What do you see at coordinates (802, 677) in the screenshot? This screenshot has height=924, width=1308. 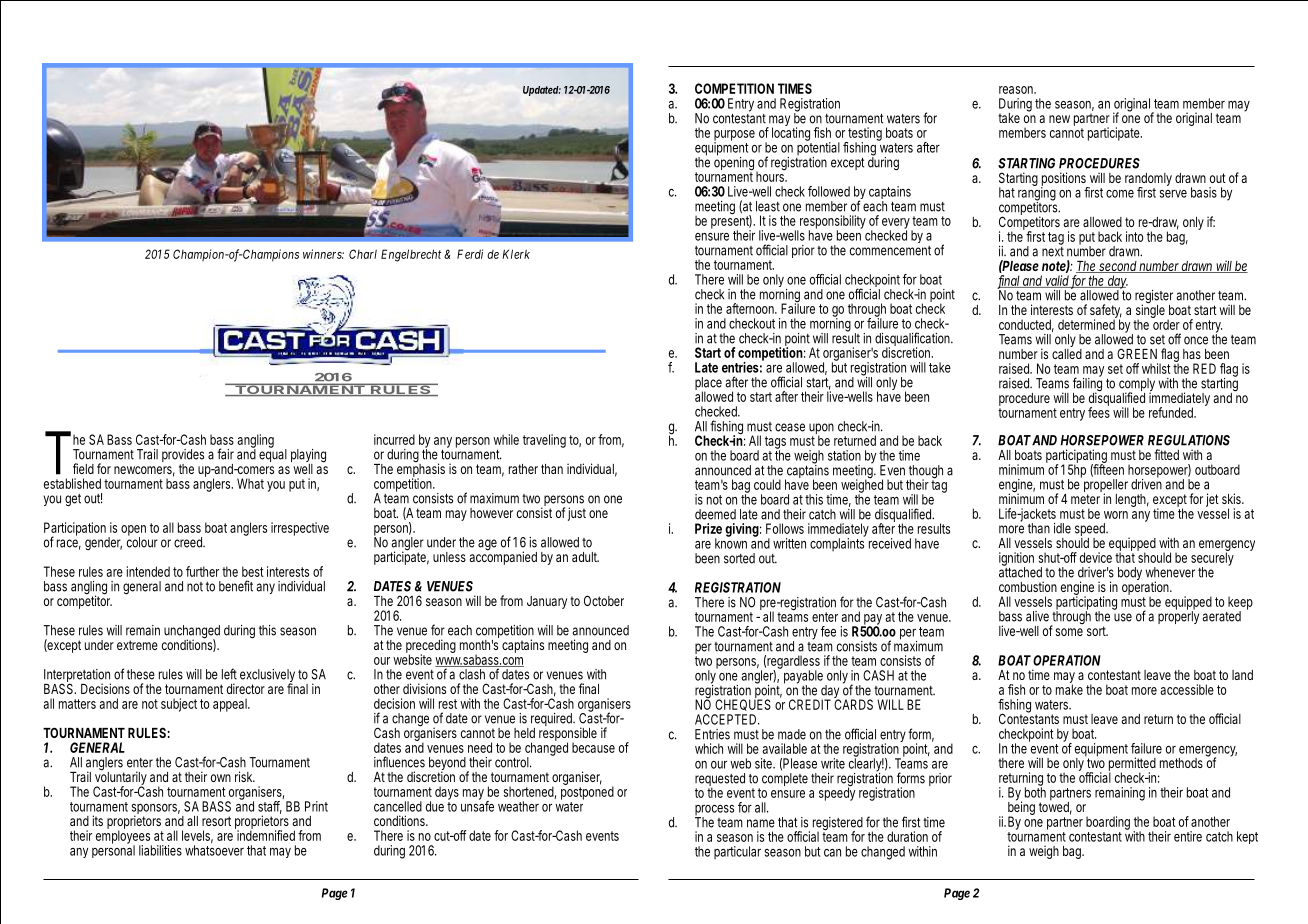 I see `payable` at bounding box center [802, 677].
